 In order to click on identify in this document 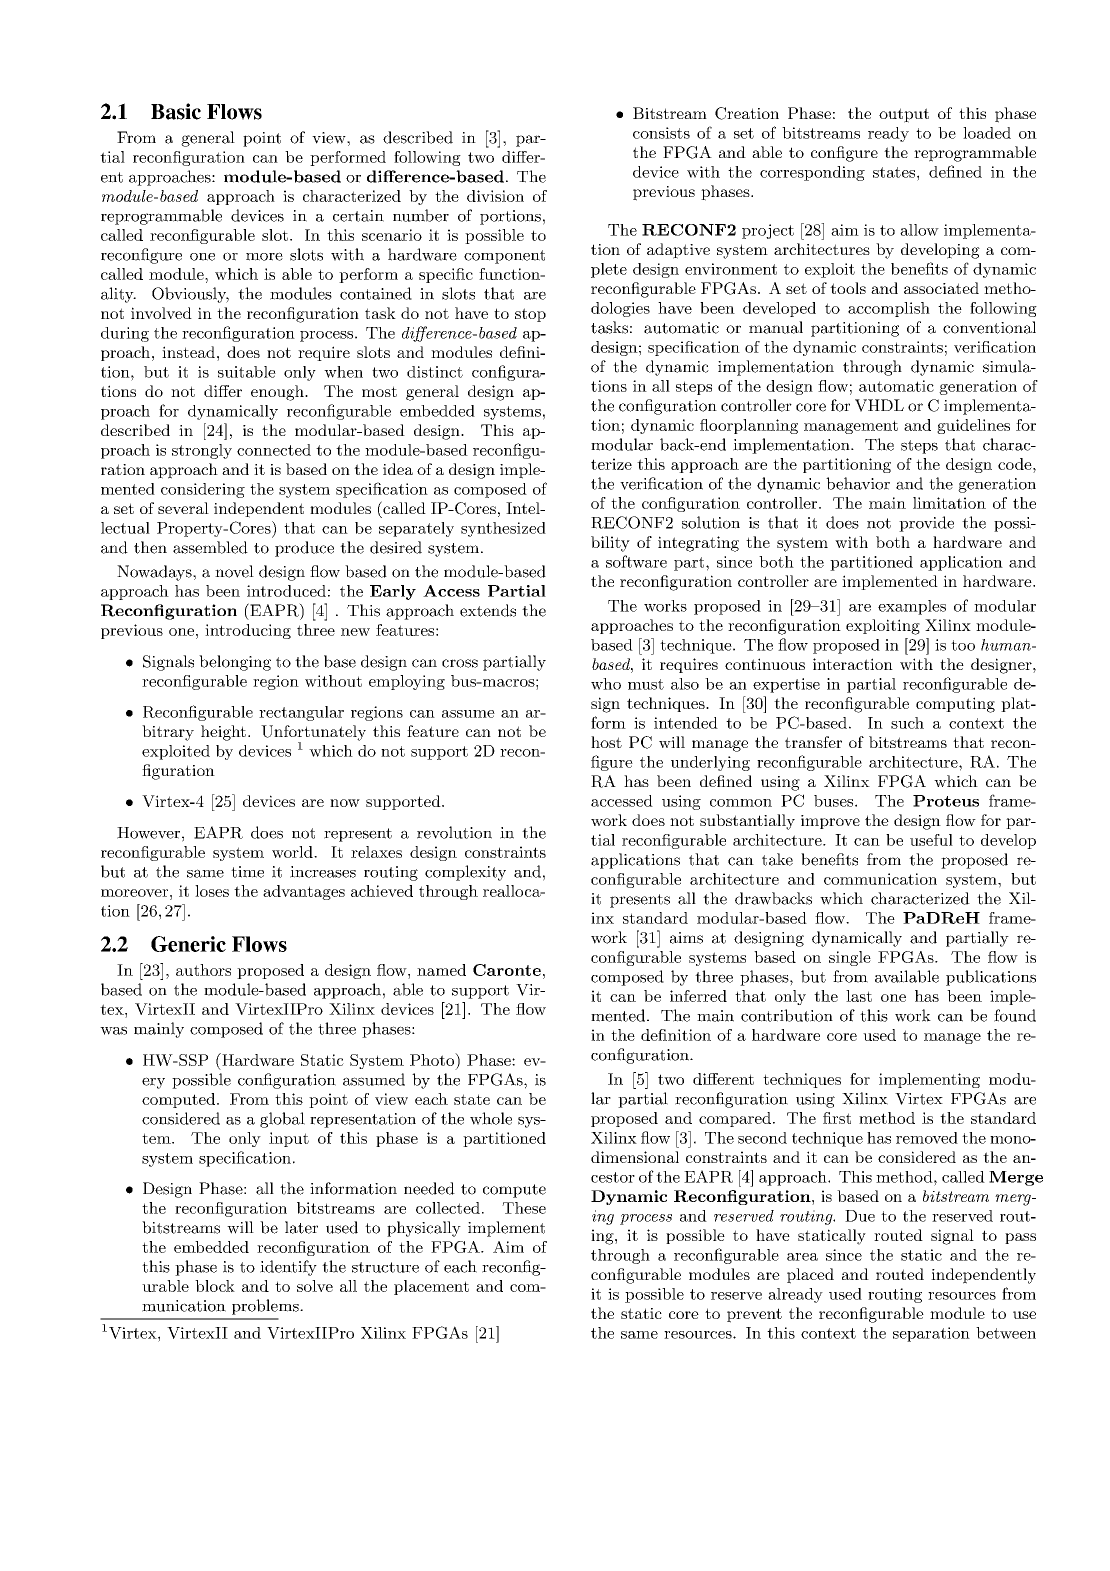, I will do `click(288, 1268)`.
